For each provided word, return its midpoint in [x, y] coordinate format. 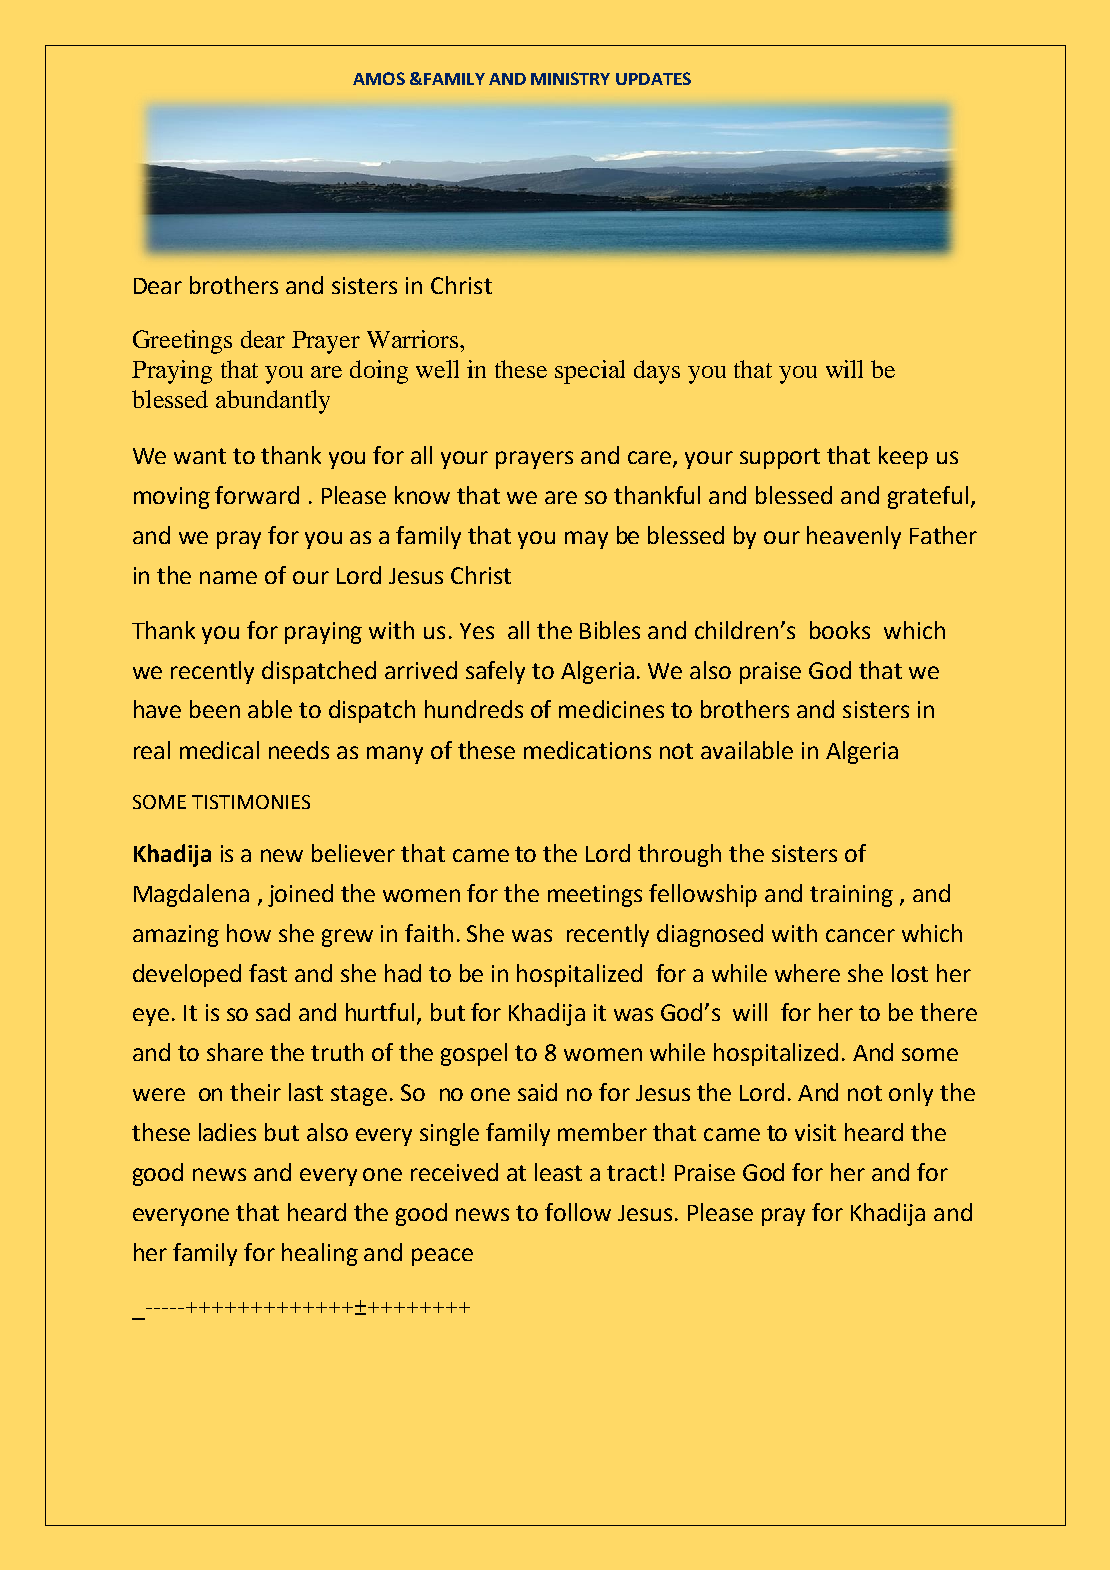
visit [815, 1132]
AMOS [379, 78]
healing [320, 1254]
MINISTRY [570, 78]
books [840, 630]
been [215, 709]
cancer [860, 935]
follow [578, 1212]
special [590, 372]
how [249, 933]
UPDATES [653, 78]
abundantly [273, 402]
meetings [595, 896]
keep [903, 457]
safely [495, 672]
